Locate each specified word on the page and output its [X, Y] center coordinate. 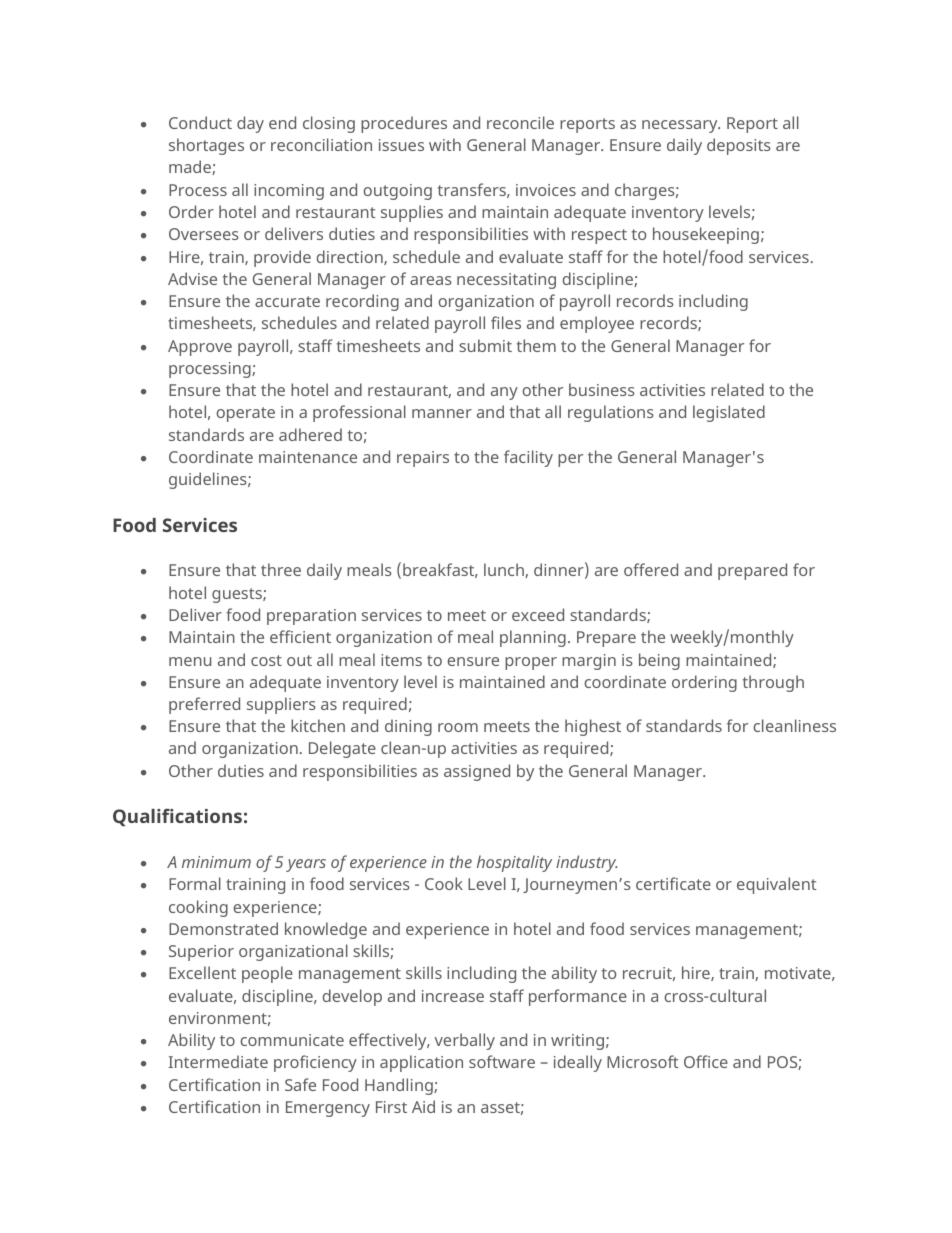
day [250, 124]
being [659, 661]
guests [238, 595]
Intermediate [218, 1061]
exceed [538, 614]
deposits [739, 146]
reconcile [520, 122]
